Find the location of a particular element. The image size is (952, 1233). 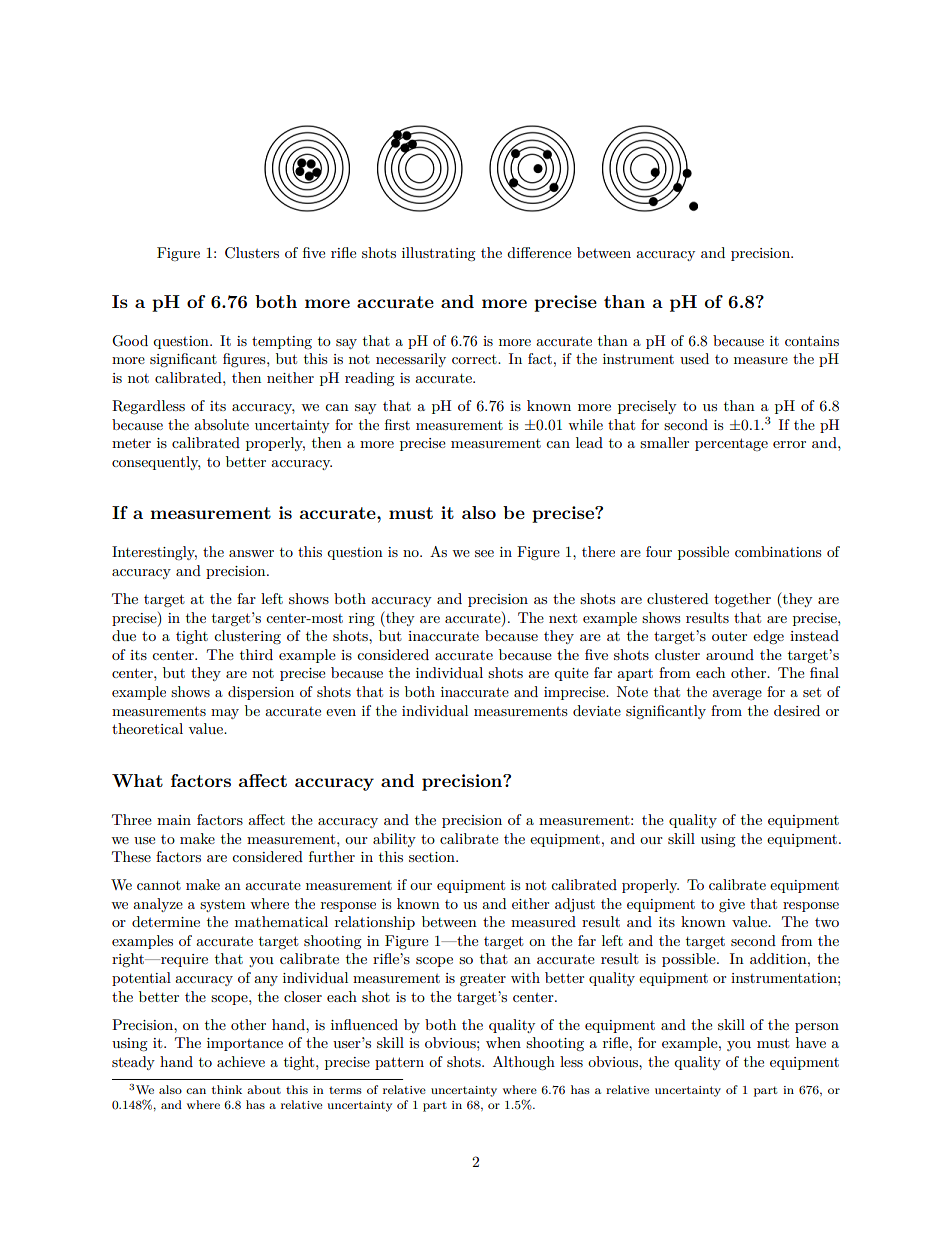

achieve is located at coordinates (241, 1061).
